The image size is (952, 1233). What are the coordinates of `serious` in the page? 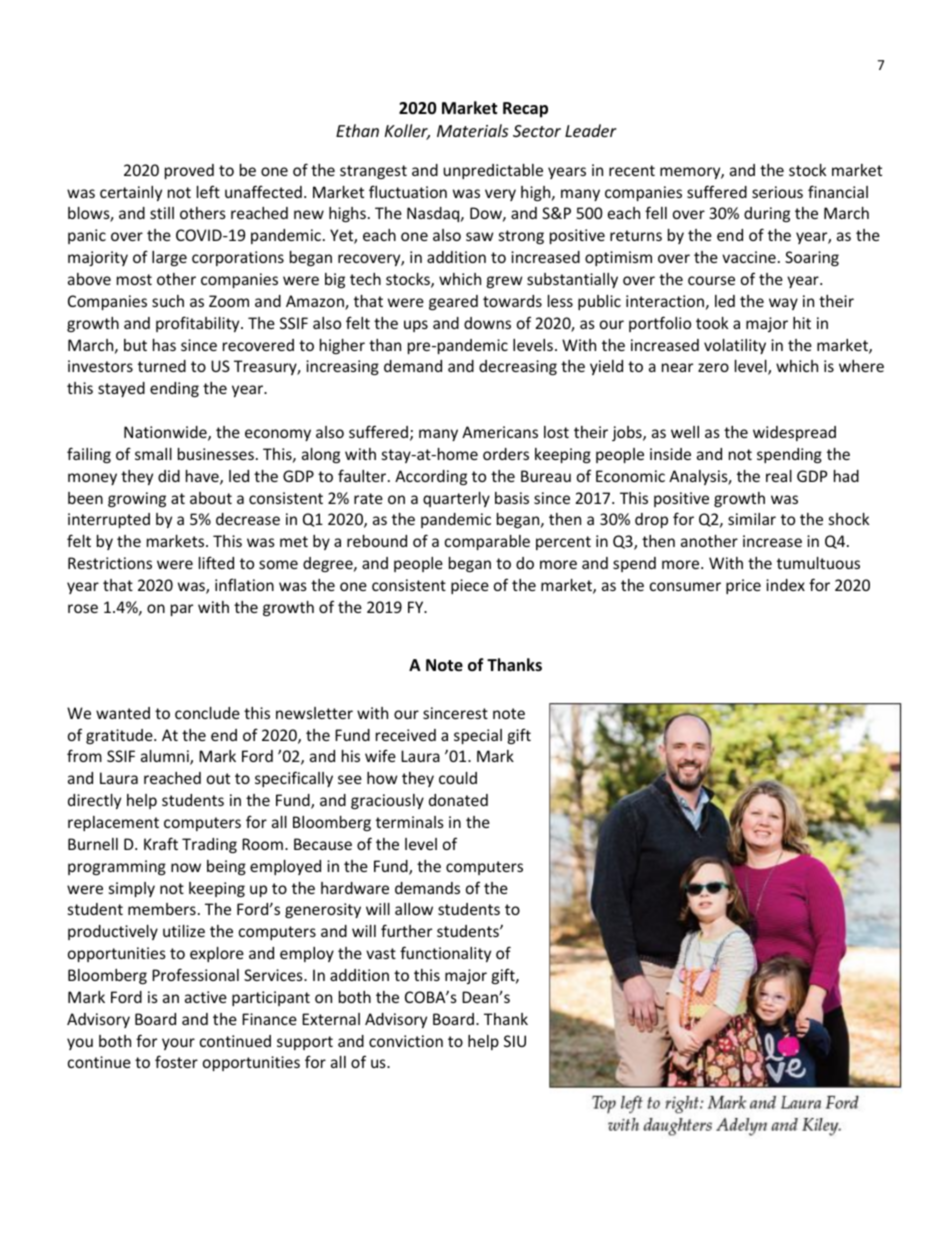 It's located at (777, 192).
